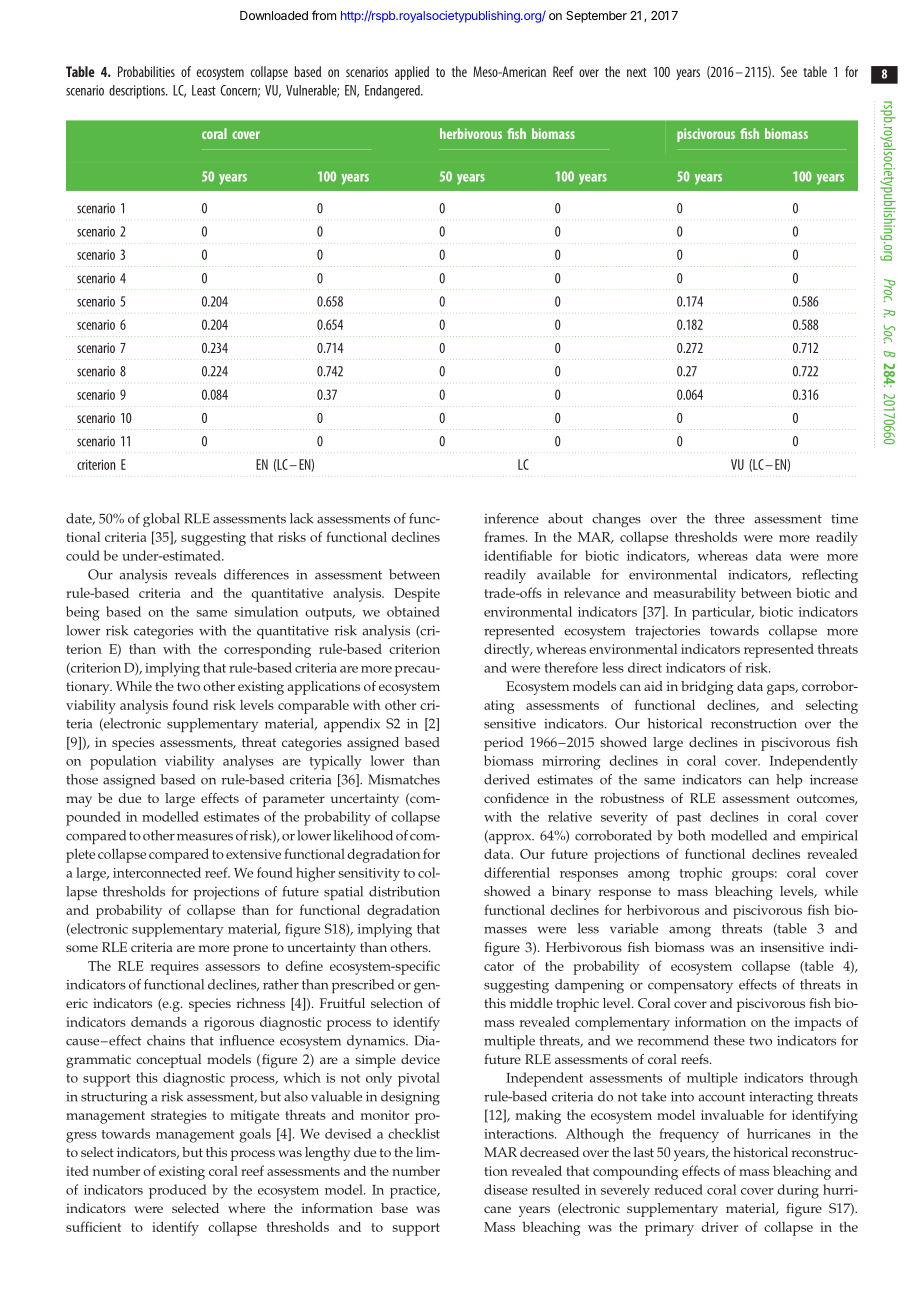  What do you see at coordinates (195, 574) in the document?
I see `reveals` at bounding box center [195, 574].
